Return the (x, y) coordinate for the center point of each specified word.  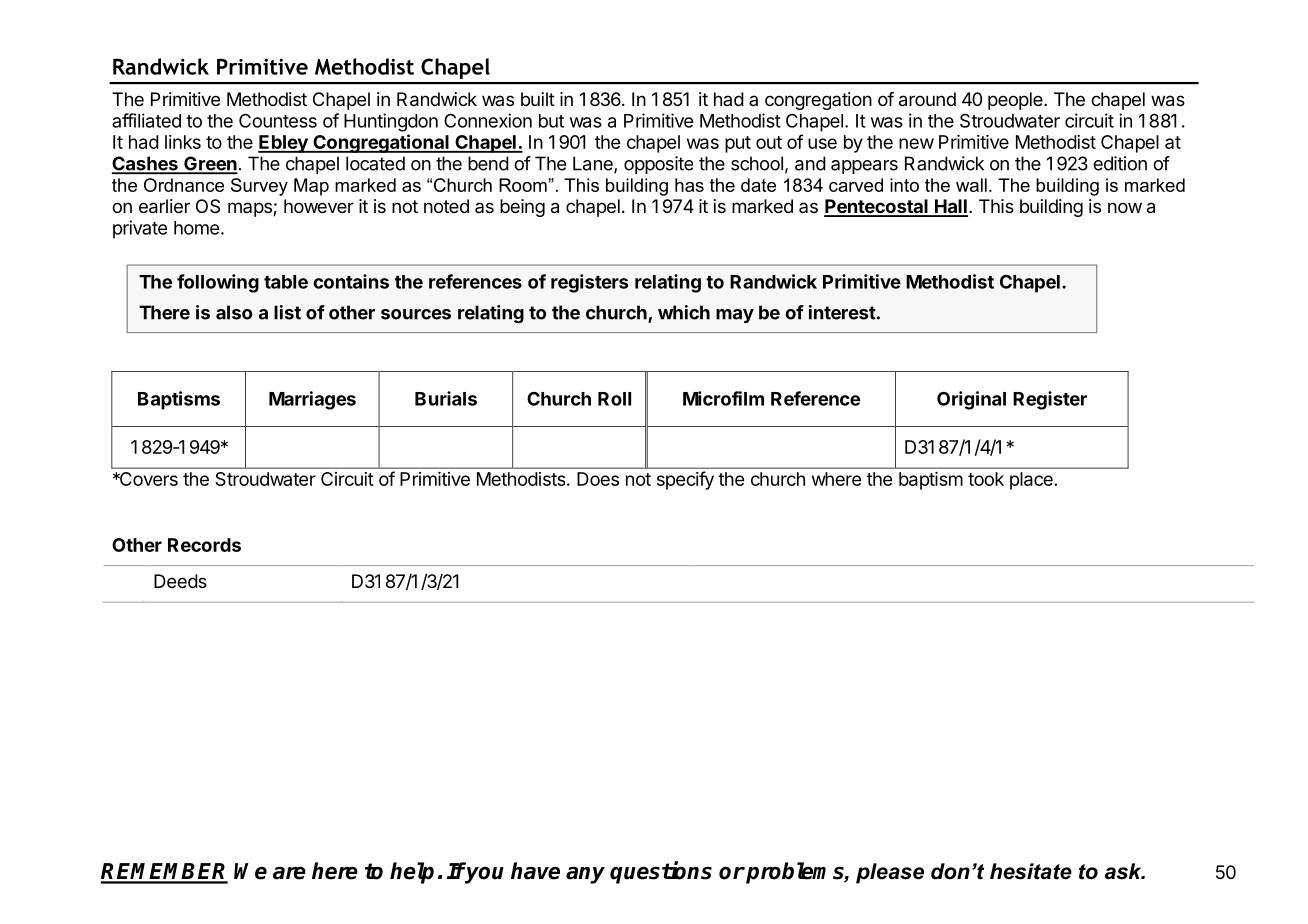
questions (661, 872)
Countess (278, 121)
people (1016, 101)
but (551, 121)
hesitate (1031, 871)
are (289, 873)
